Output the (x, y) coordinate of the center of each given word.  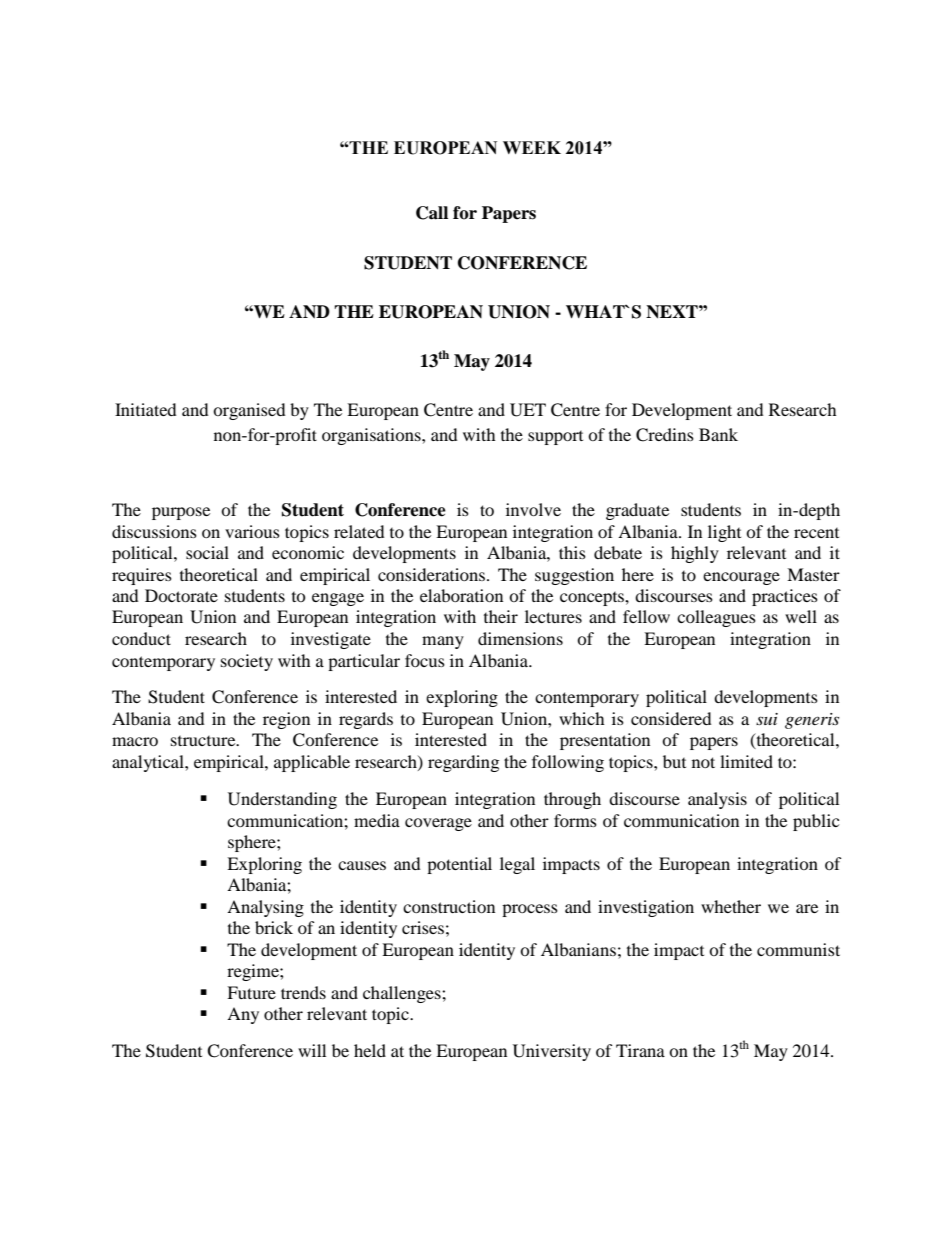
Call (432, 213)
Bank (718, 434)
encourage (741, 578)
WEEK (532, 147)
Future (251, 992)
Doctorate (181, 595)
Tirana (640, 1050)
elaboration (461, 595)
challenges (403, 994)
